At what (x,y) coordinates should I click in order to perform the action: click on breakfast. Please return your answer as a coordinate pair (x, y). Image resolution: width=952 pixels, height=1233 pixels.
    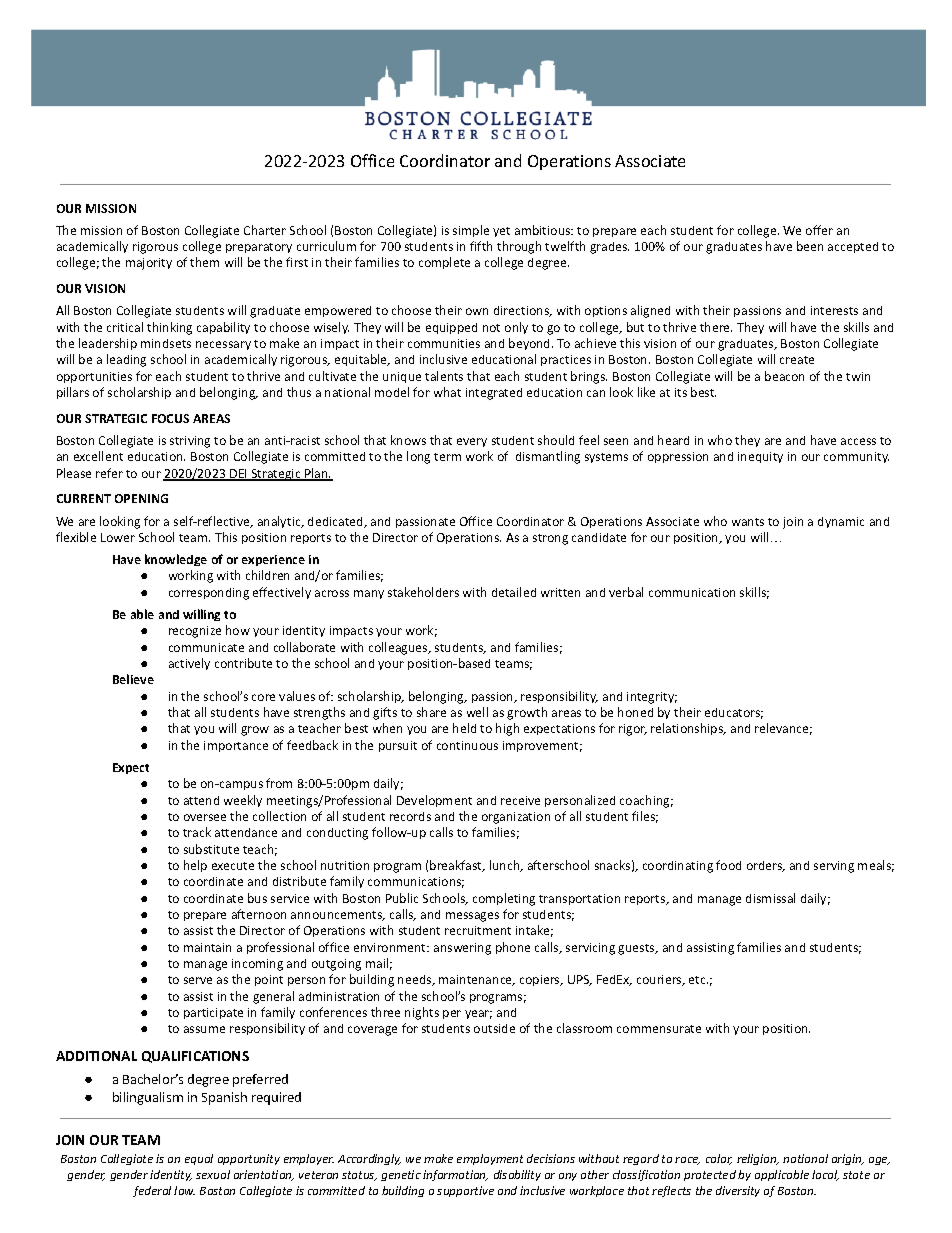
    Looking at the image, I should click on (457, 866).
